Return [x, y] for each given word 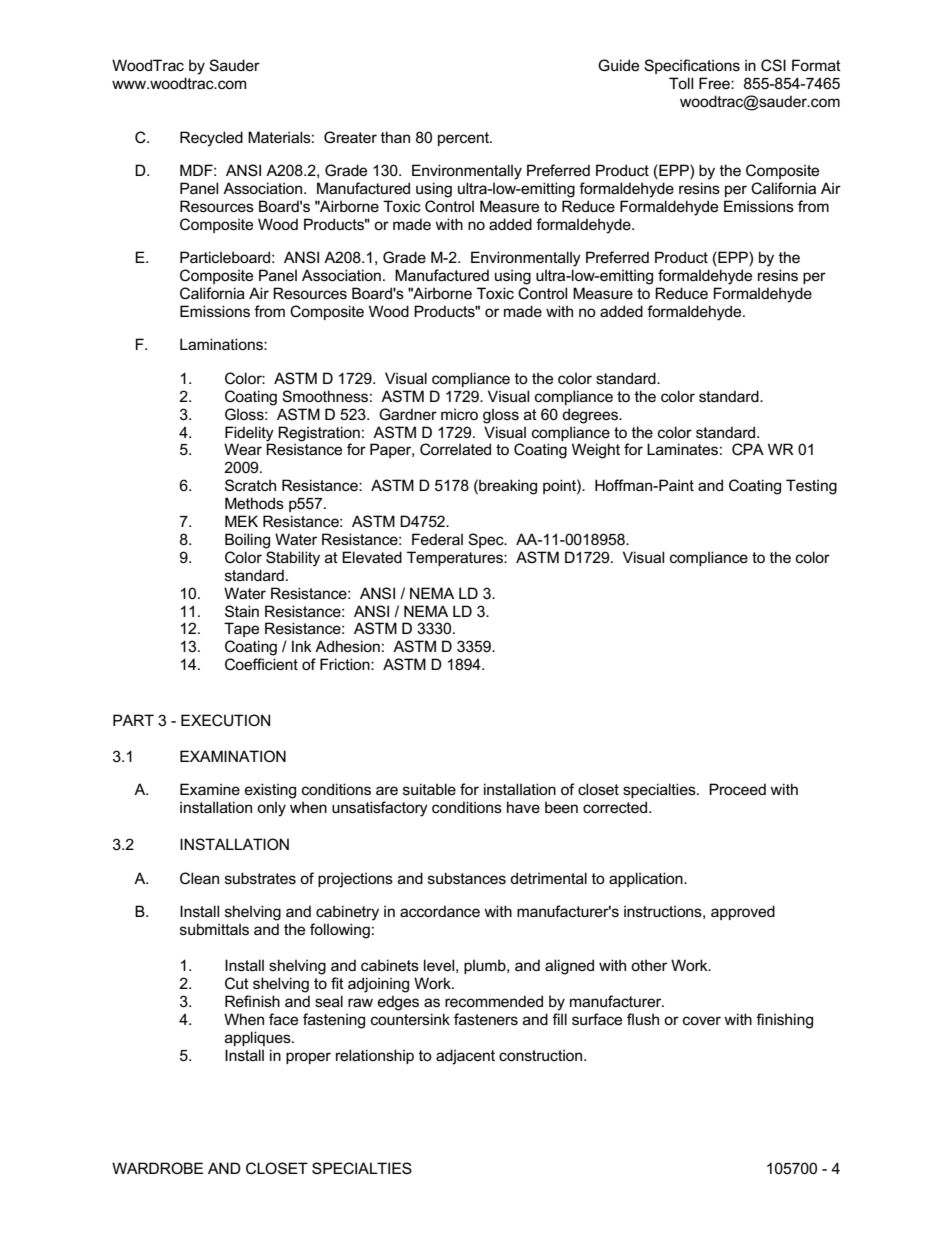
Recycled [211, 139]
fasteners [486, 1019]
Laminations [222, 344]
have [523, 807]
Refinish [252, 1001]
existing [270, 791]
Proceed [737, 789]
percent [464, 139]
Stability [293, 559]
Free [715, 83]
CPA [748, 449]
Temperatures [456, 558]
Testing [811, 487]
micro [459, 414]
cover [702, 1020]
